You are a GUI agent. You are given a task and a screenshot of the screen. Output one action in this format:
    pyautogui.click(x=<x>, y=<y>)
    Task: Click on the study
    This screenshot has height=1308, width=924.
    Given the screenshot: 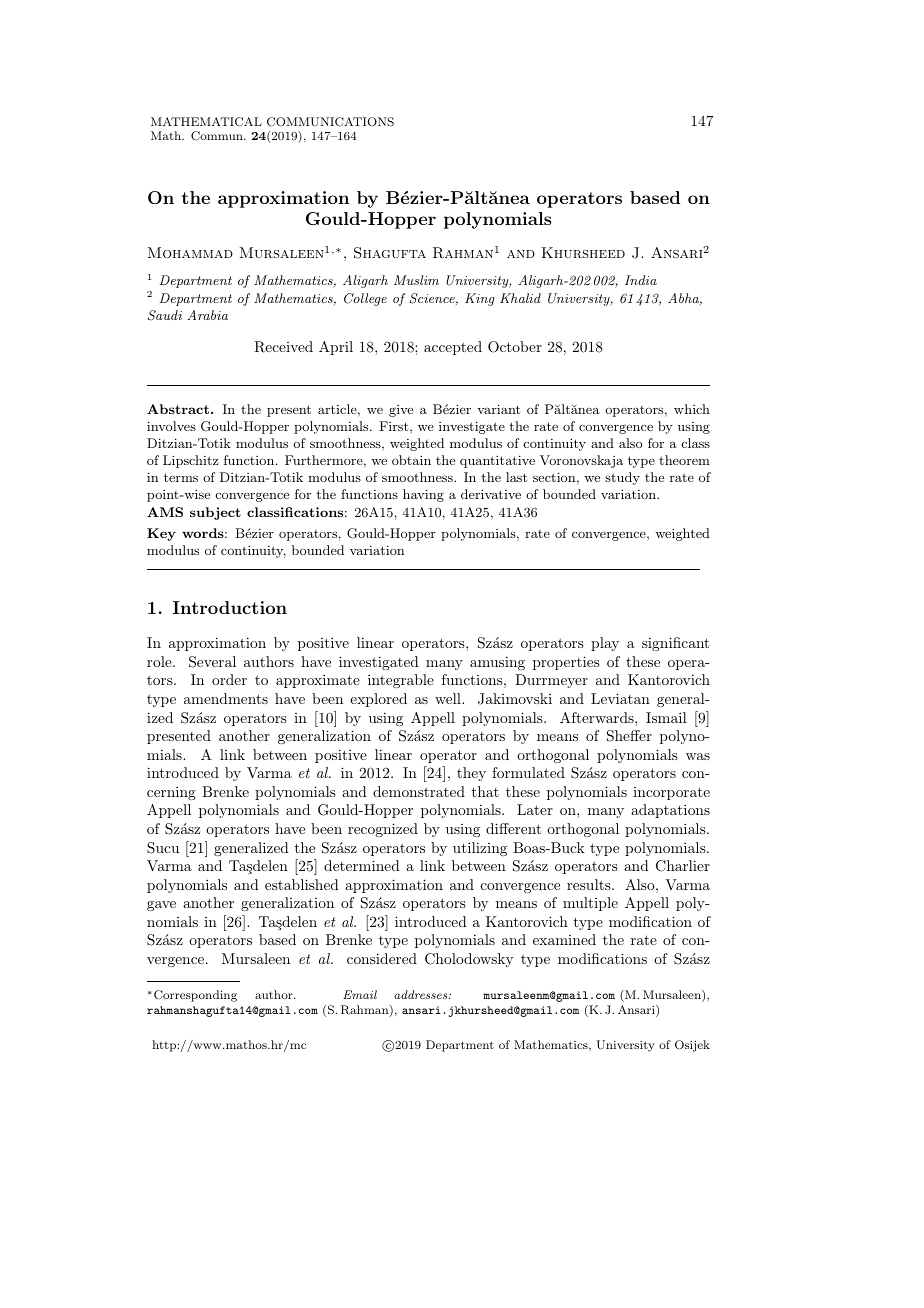 What is the action you would take?
    pyautogui.click(x=622, y=478)
